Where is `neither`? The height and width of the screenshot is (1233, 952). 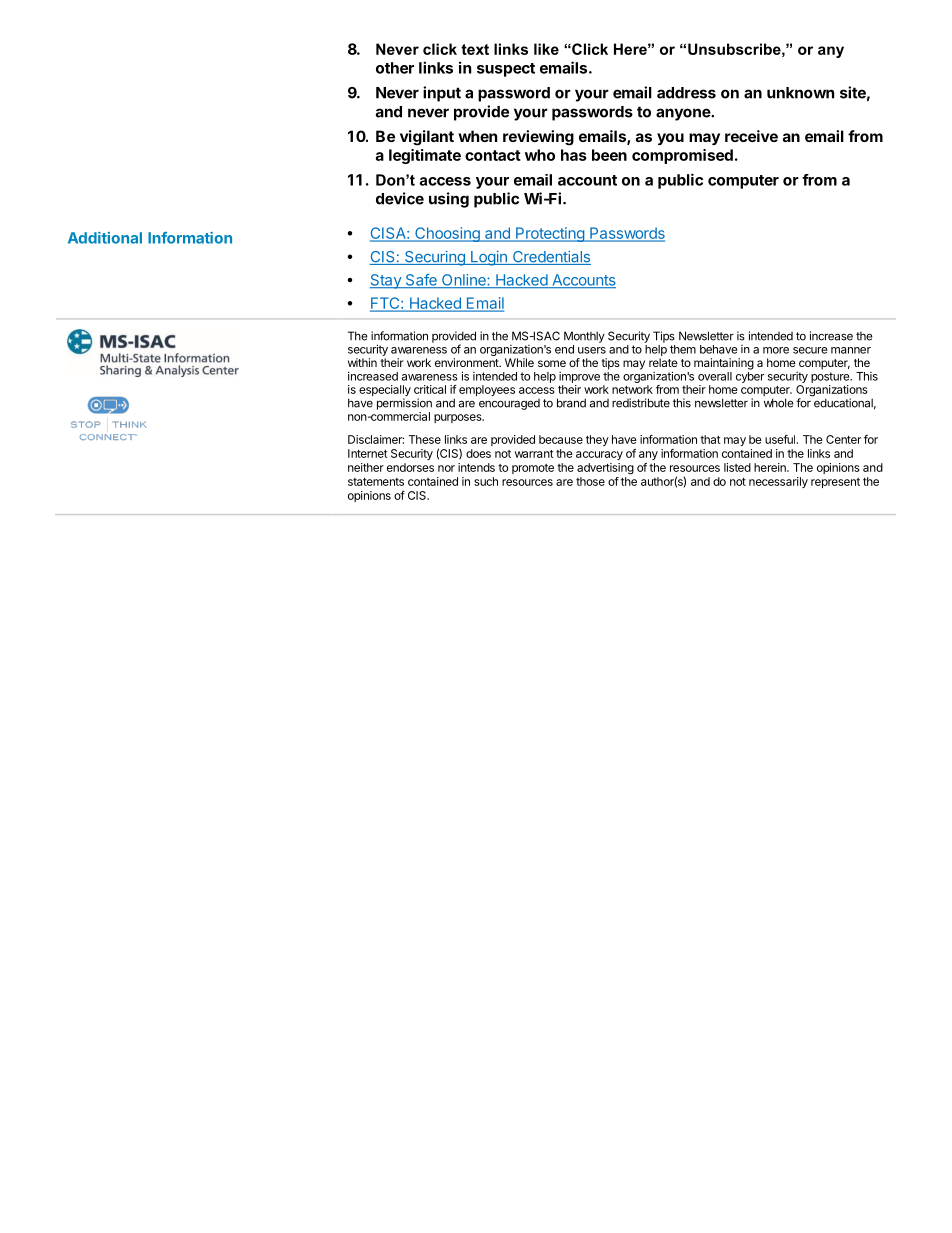 neither is located at coordinates (366, 467).
